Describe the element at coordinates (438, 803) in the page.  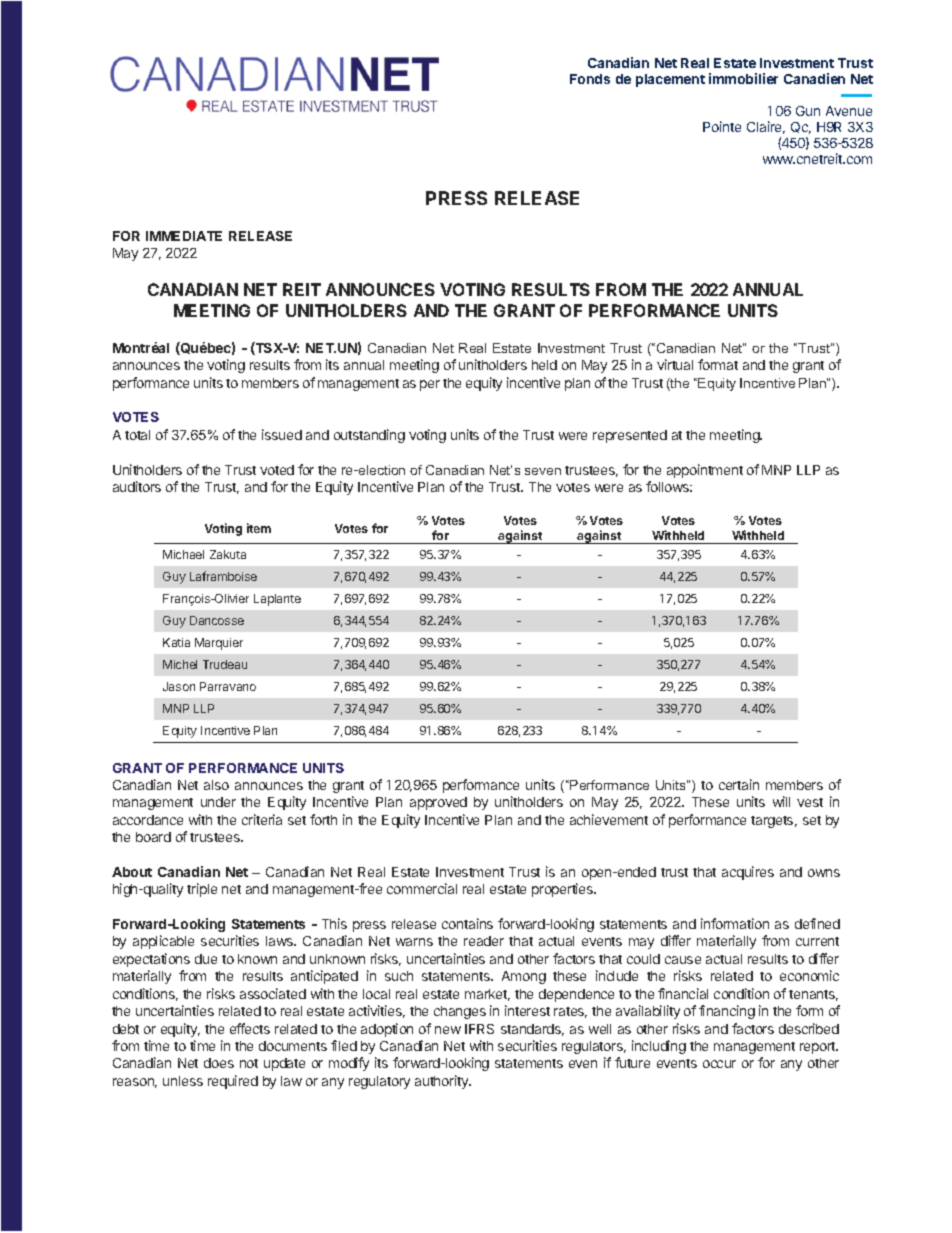
I see `approved` at that location.
